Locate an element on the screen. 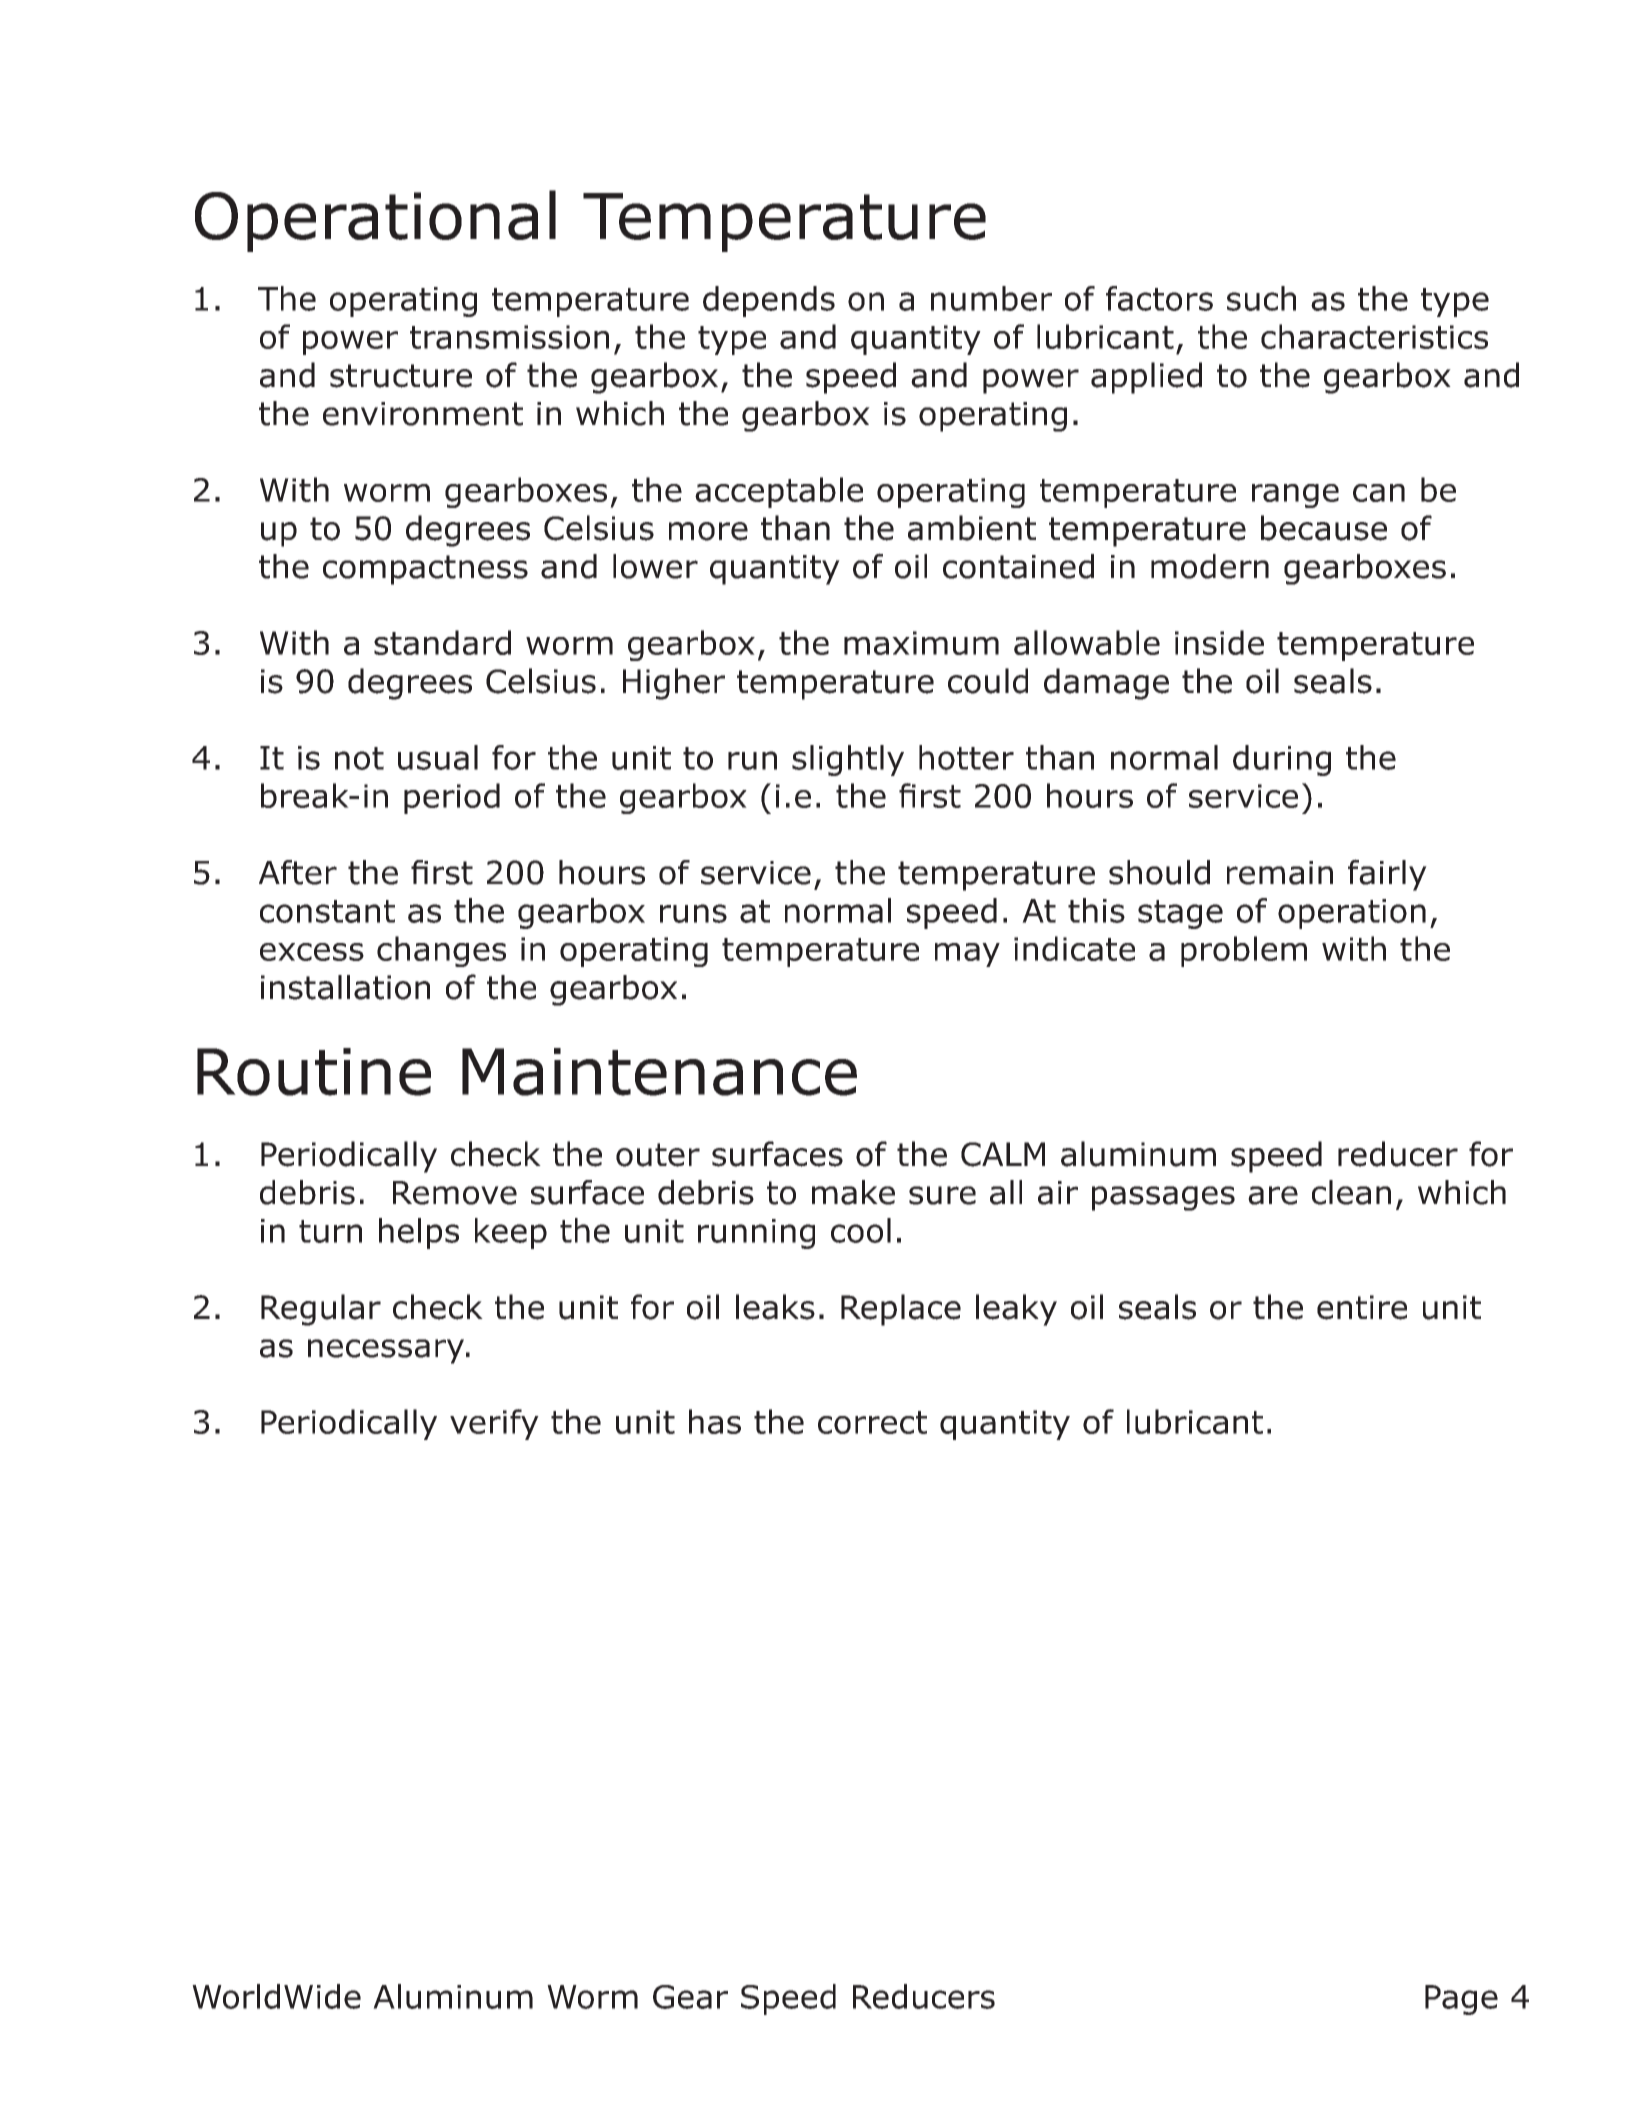 This screenshot has height=2104, width=1626. has is located at coordinates (715, 1421).
